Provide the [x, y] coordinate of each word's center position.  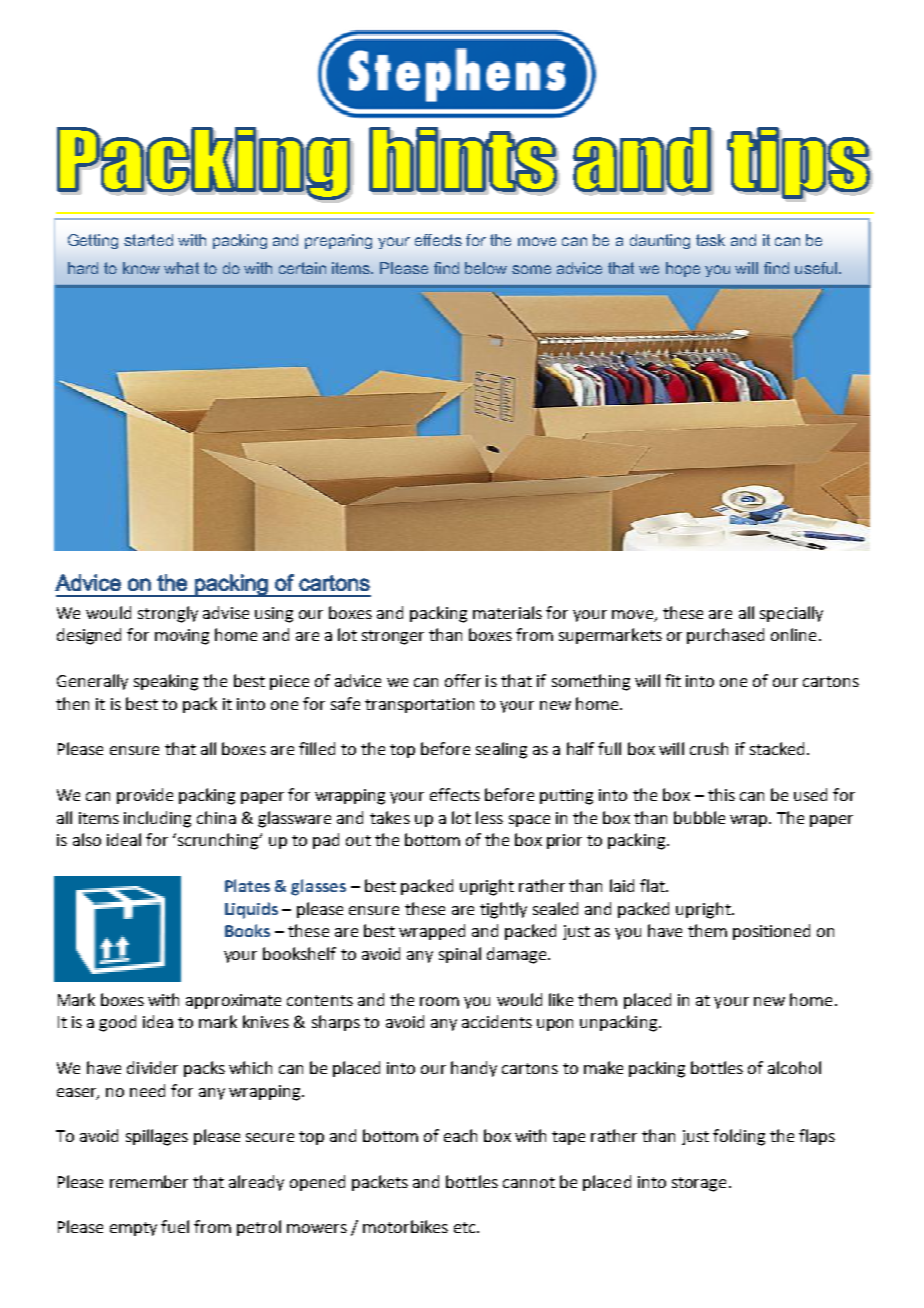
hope [683, 269]
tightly [503, 910]
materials [507, 612]
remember [149, 1181]
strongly [168, 614]
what [181, 268]
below [486, 268]
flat [653, 885]
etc [466, 1227]
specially [791, 614]
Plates [247, 885]
